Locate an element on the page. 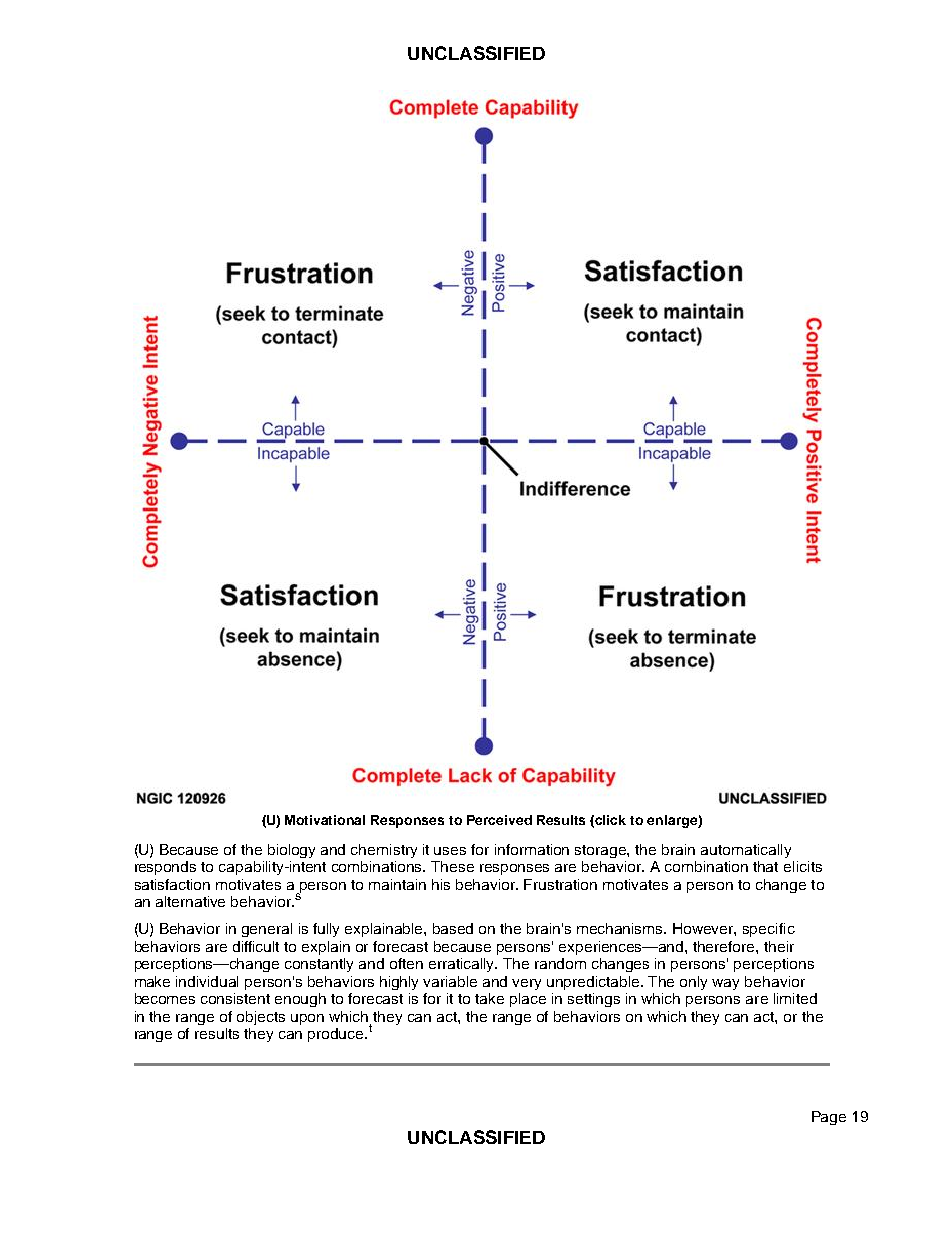  that is located at coordinates (765, 866).
